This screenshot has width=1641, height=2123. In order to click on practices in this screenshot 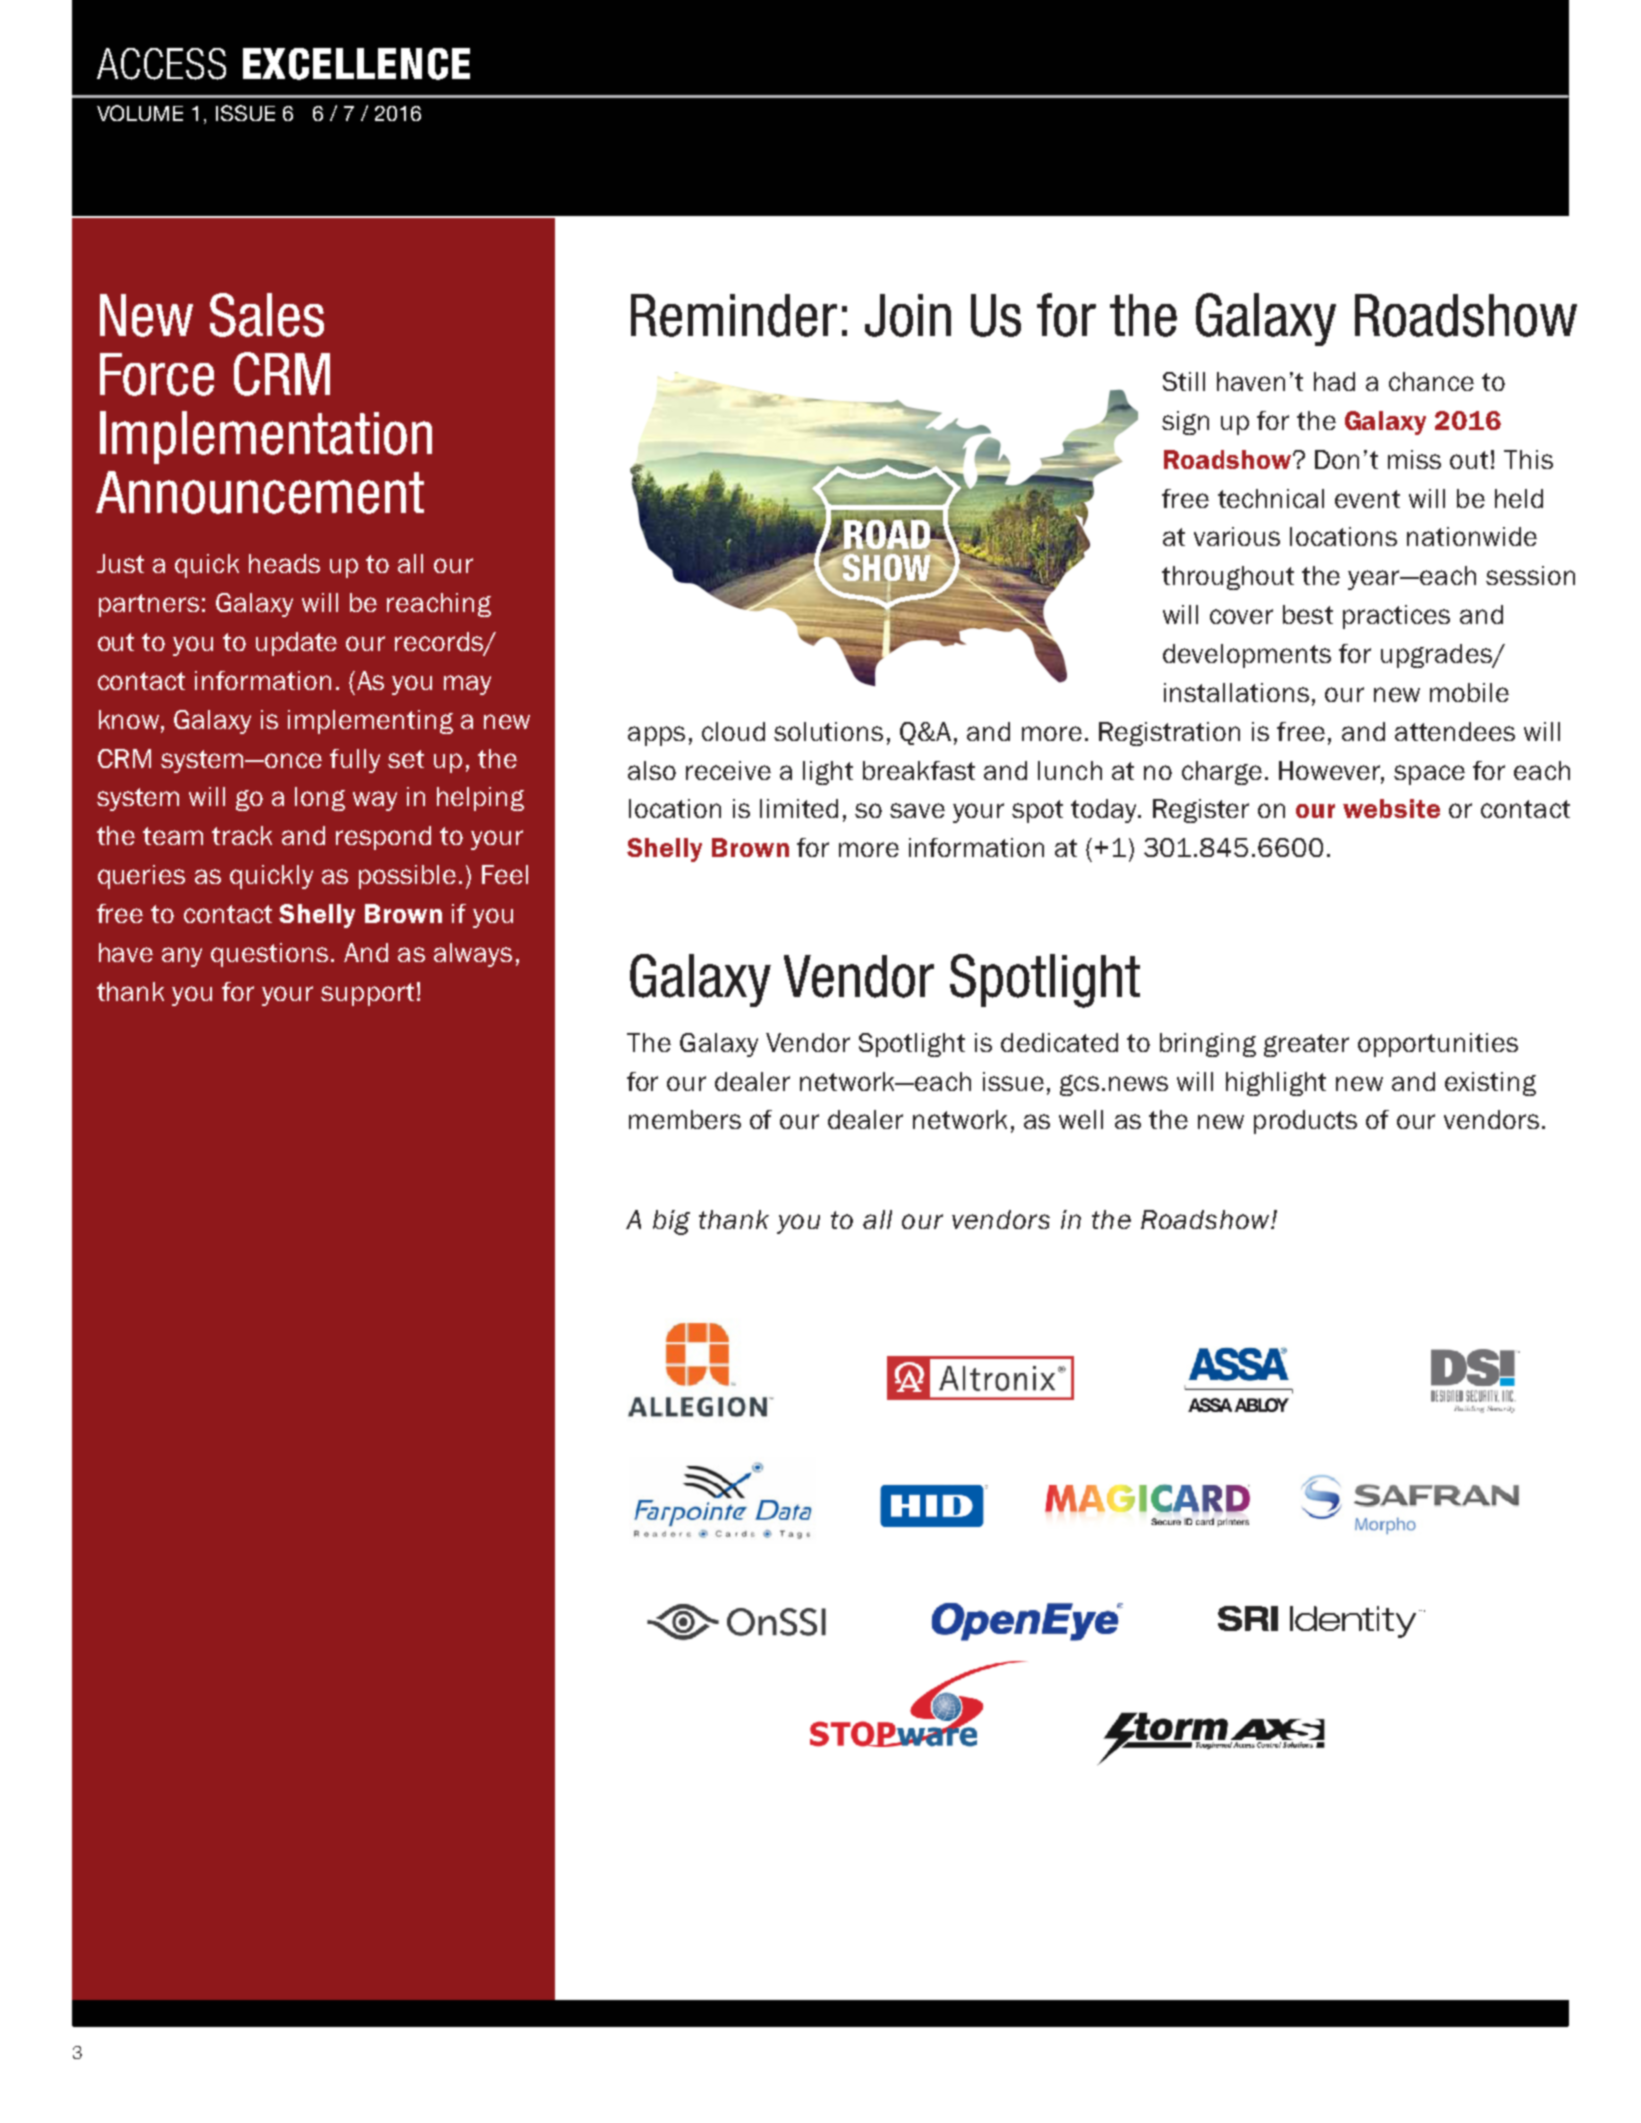, I will do `click(1396, 617)`.
